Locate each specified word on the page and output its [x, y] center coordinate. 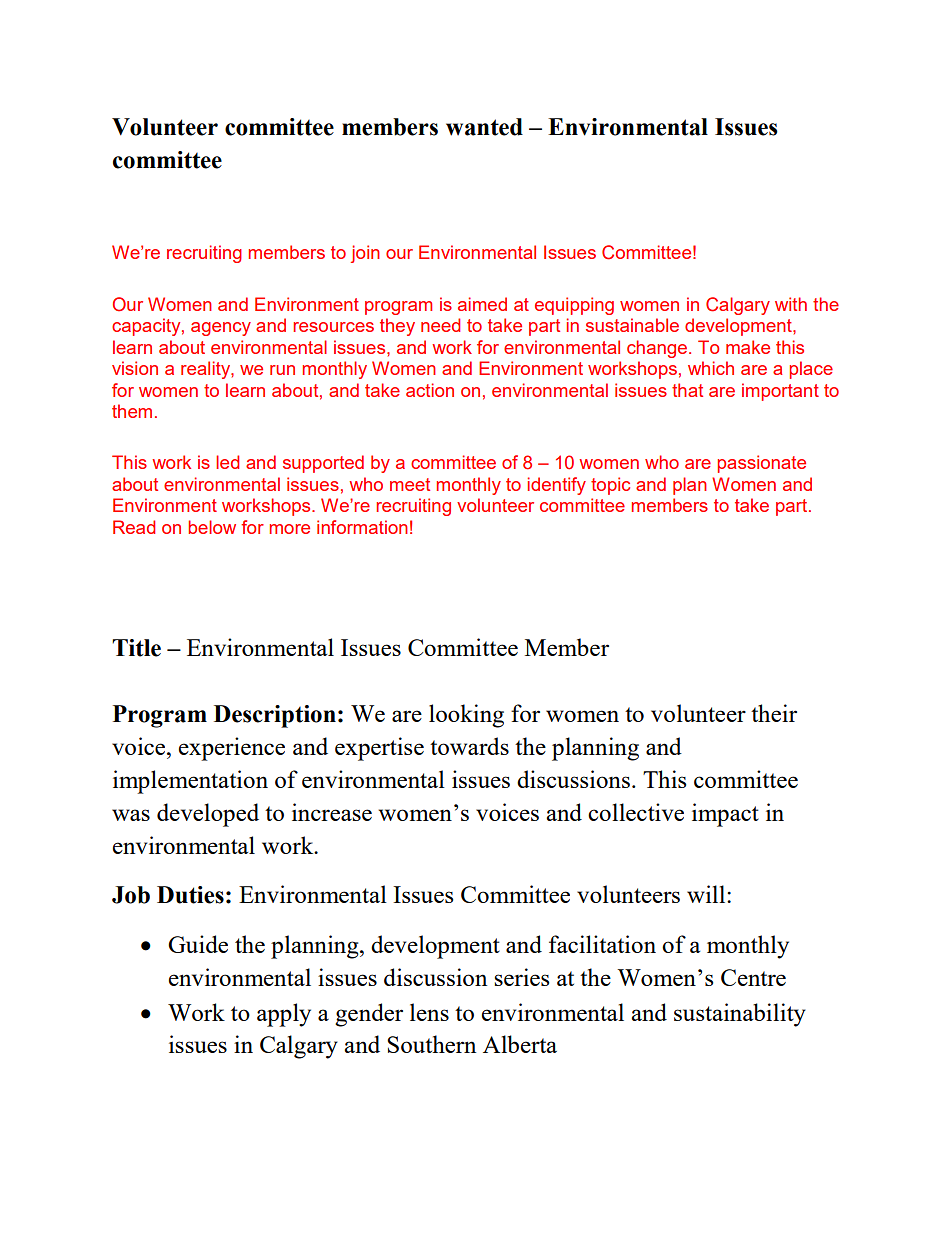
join [365, 254]
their [774, 713]
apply [284, 1015]
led [227, 462]
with [791, 304]
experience [232, 749]
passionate [761, 464]
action [430, 390]
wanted [484, 127]
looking [466, 716]
